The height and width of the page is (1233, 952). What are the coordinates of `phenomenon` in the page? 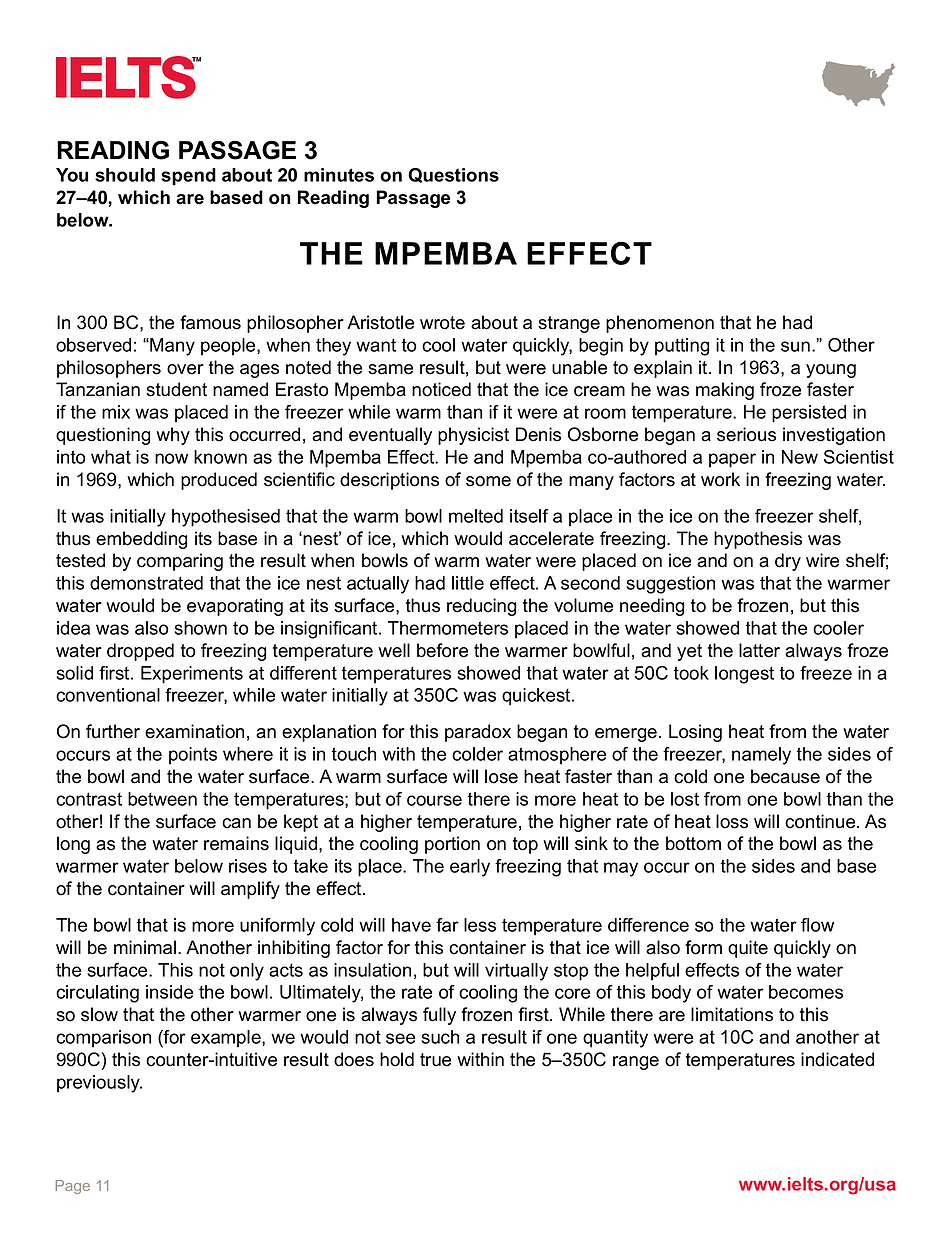 It's located at (660, 324).
